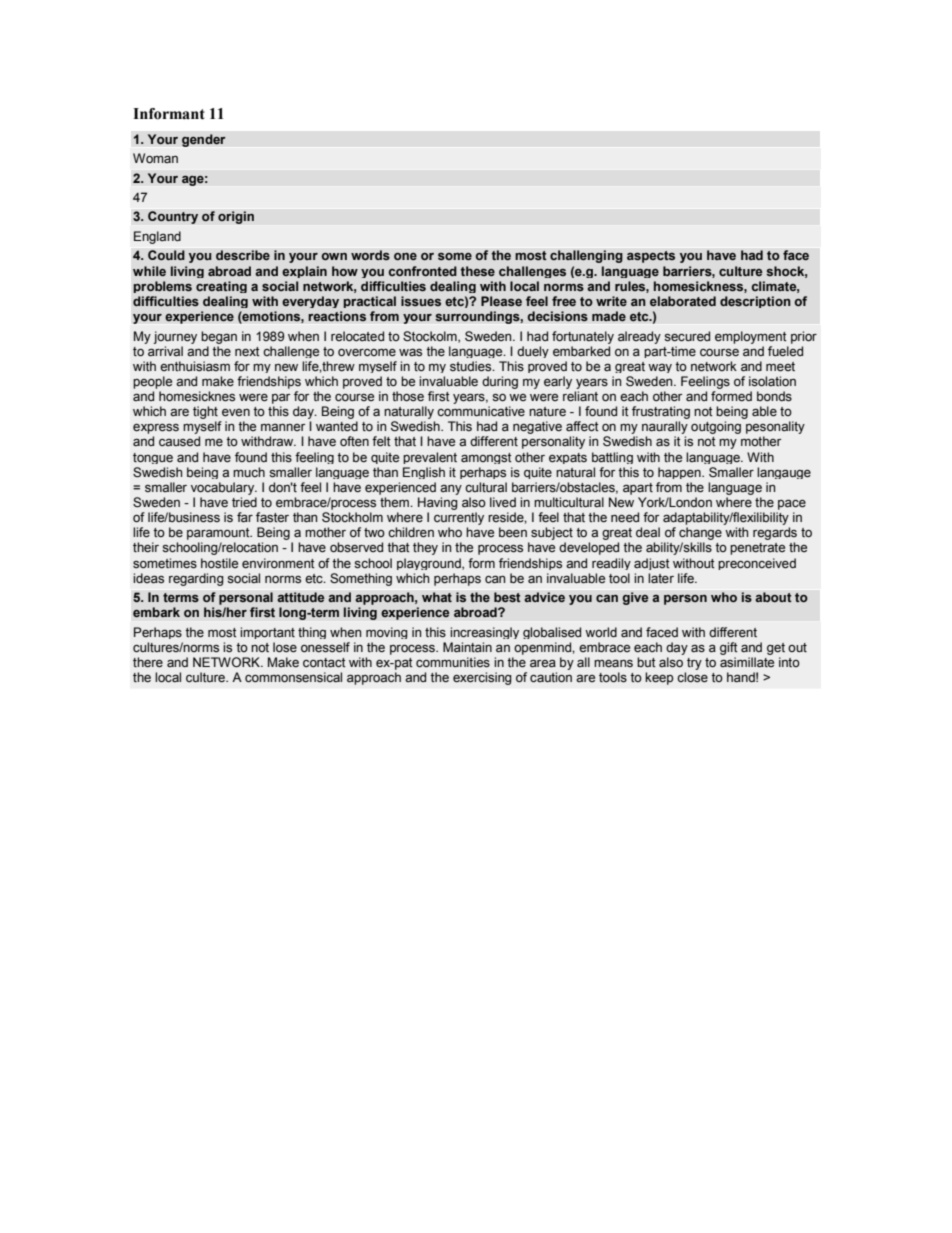 This screenshot has width=952, height=1233. Describe the element at coordinates (651, 257) in the screenshot. I see `aspects` at that location.
